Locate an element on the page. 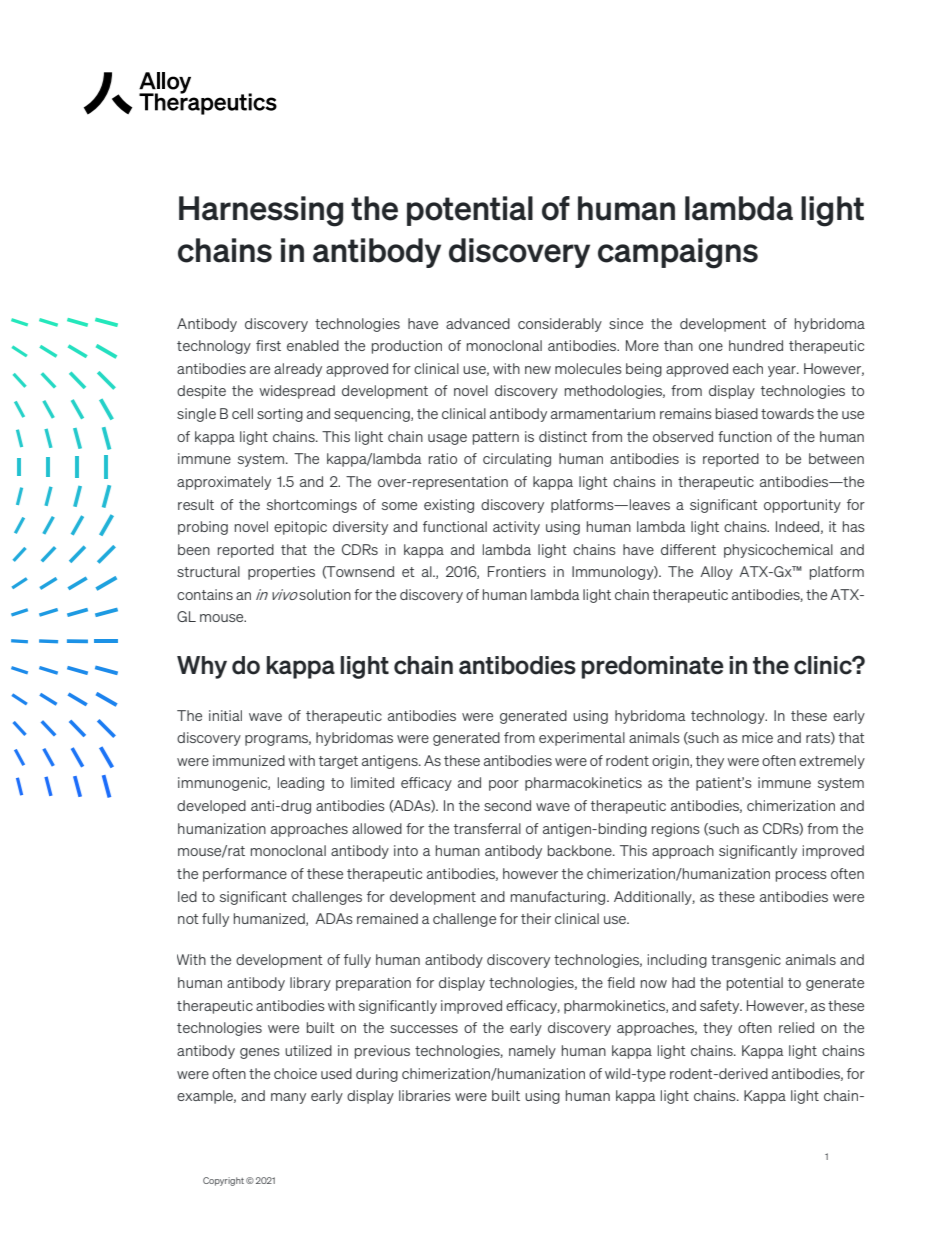 The image size is (952, 1233). physicochemical is located at coordinates (778, 551).
